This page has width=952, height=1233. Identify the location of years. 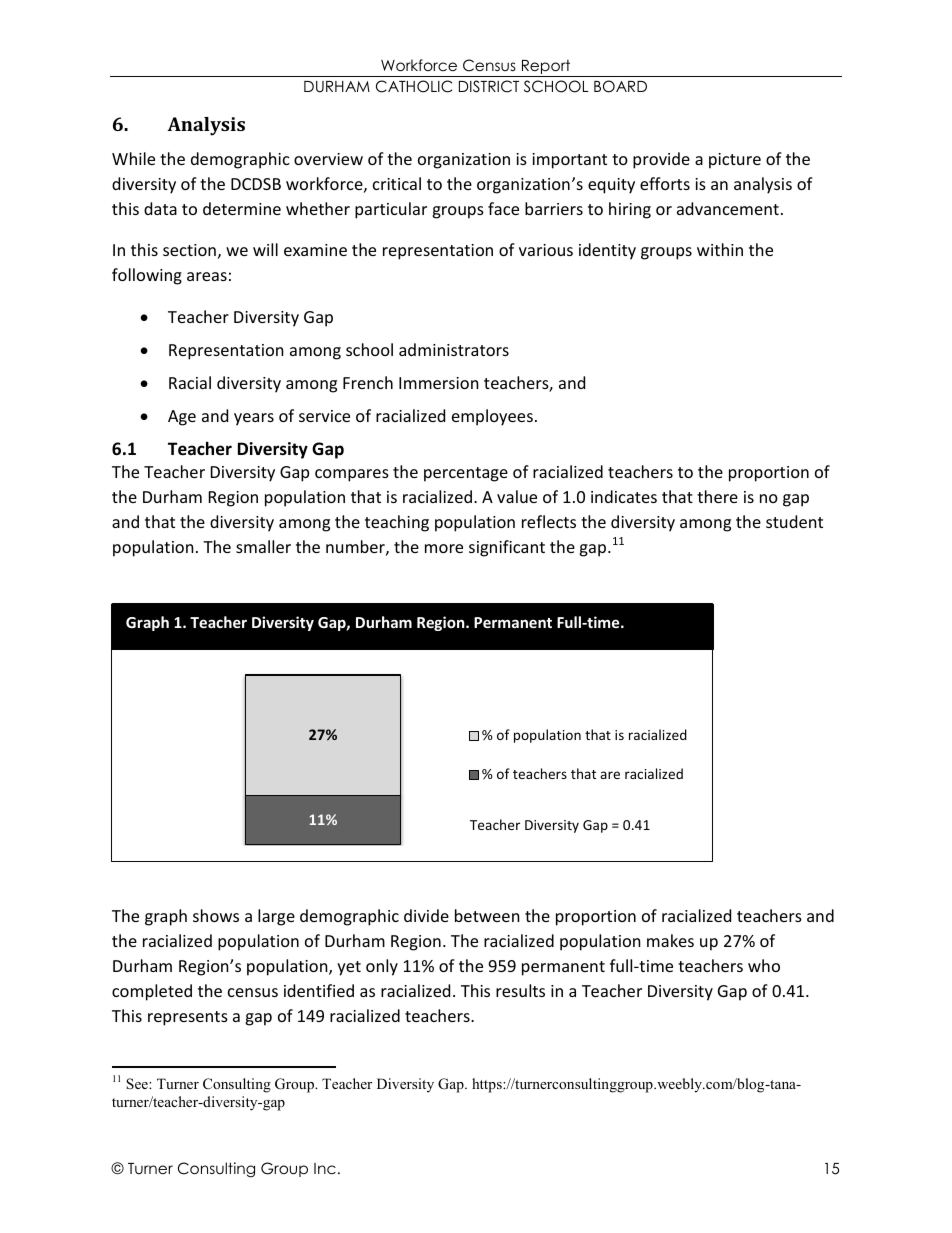
(254, 419).
